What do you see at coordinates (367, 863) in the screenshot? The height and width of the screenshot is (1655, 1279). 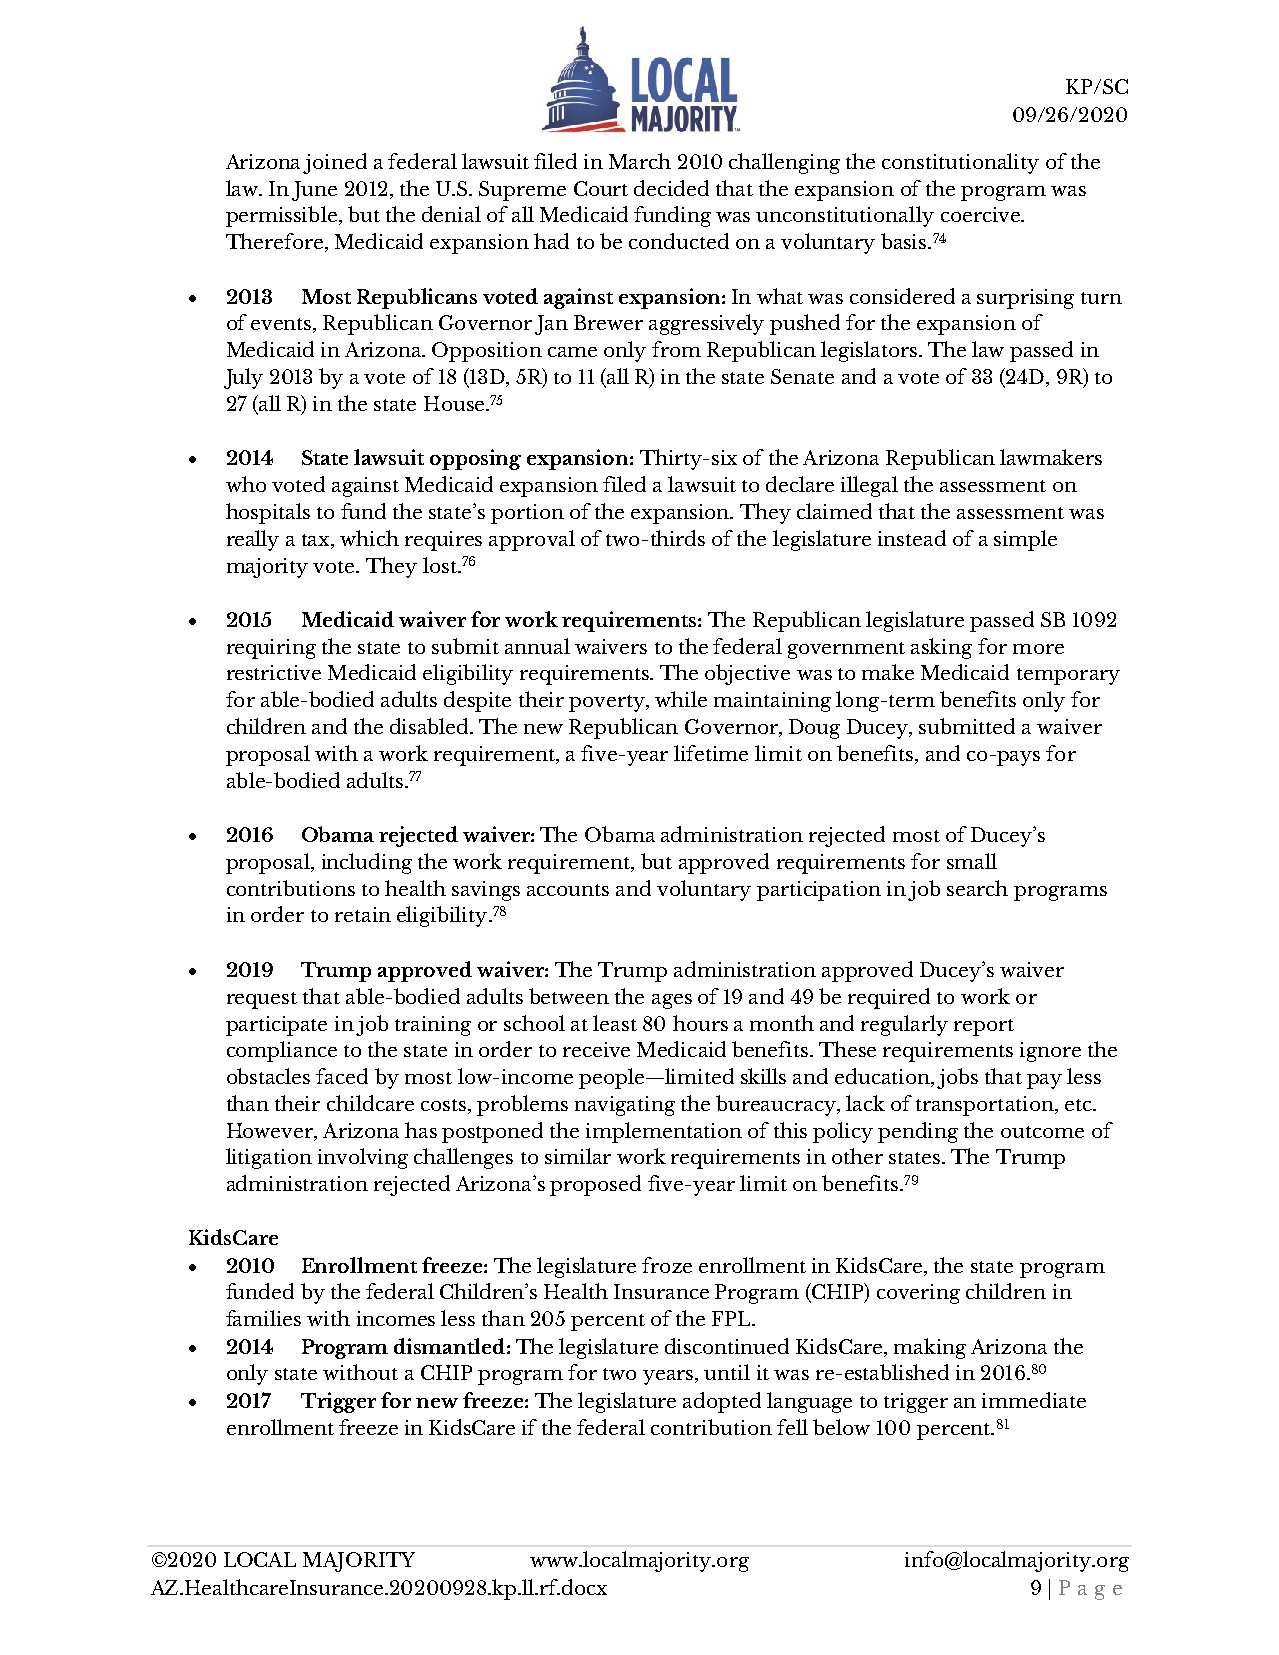 I see `including` at bounding box center [367, 863].
